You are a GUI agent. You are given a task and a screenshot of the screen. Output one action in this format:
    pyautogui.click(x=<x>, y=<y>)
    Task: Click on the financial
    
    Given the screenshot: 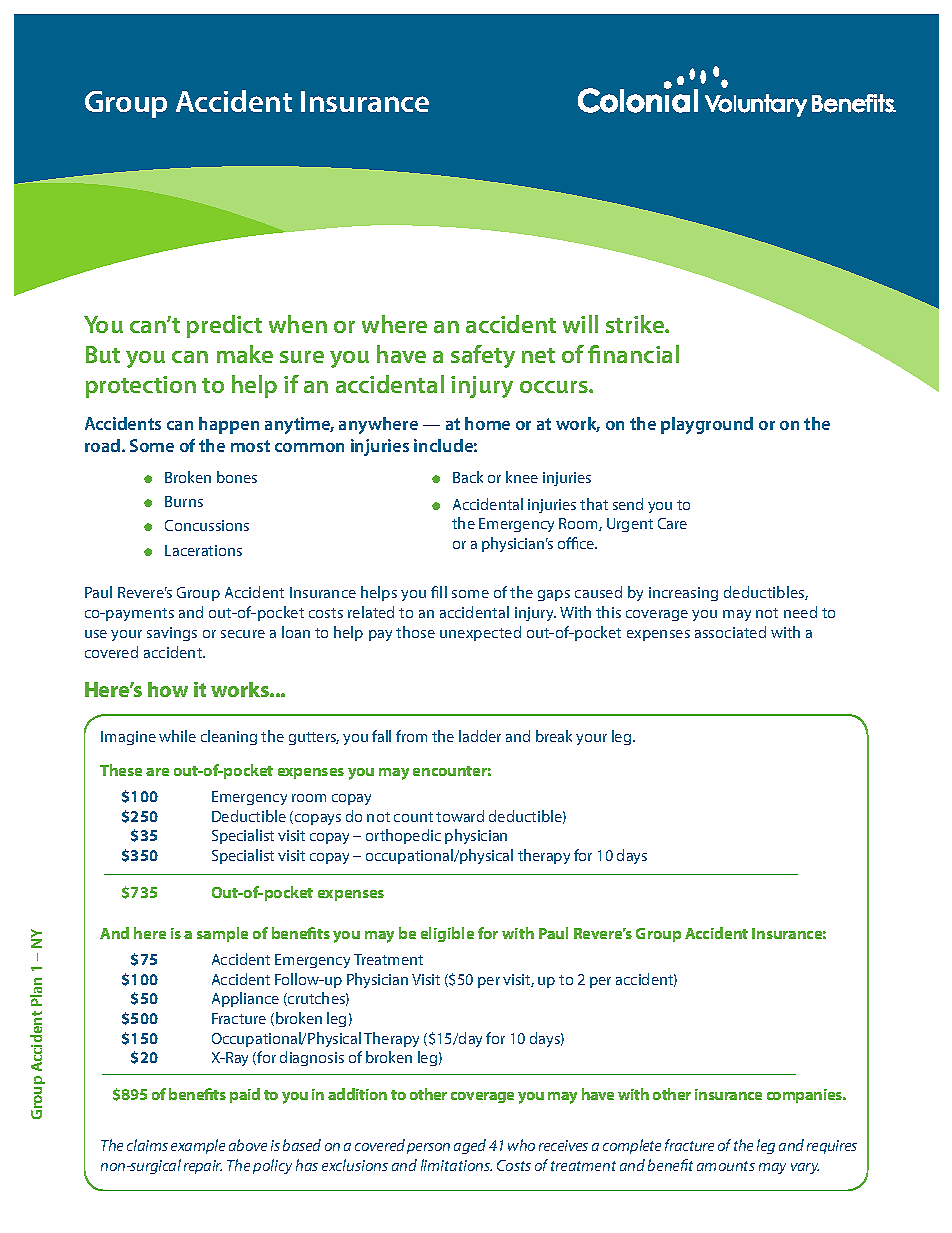 What is the action you would take?
    pyautogui.click(x=633, y=354)
